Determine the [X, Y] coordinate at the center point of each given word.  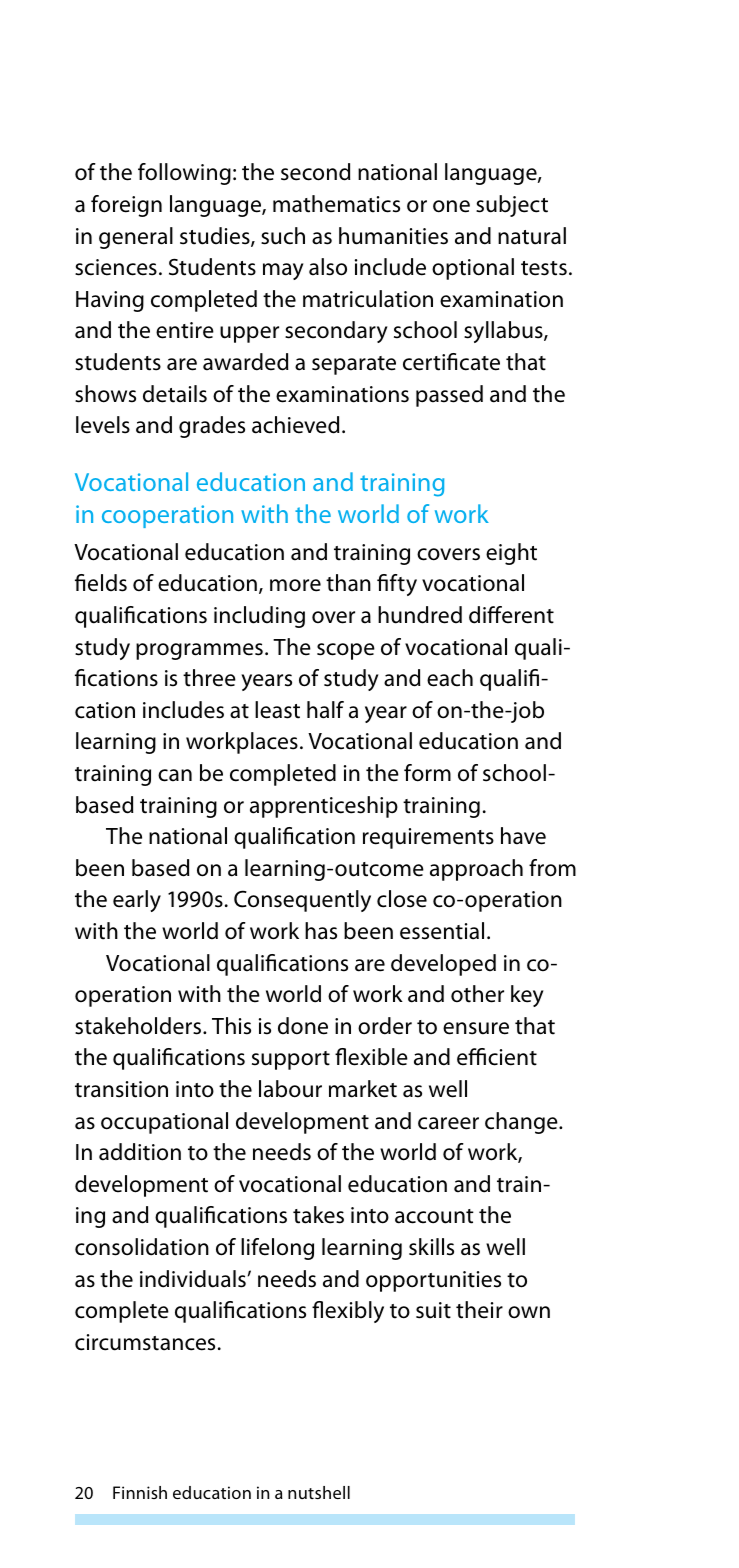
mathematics [336, 204]
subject [512, 206]
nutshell [319, 1492]
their [479, 1310]
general [136, 238]
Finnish [140, 1492]
